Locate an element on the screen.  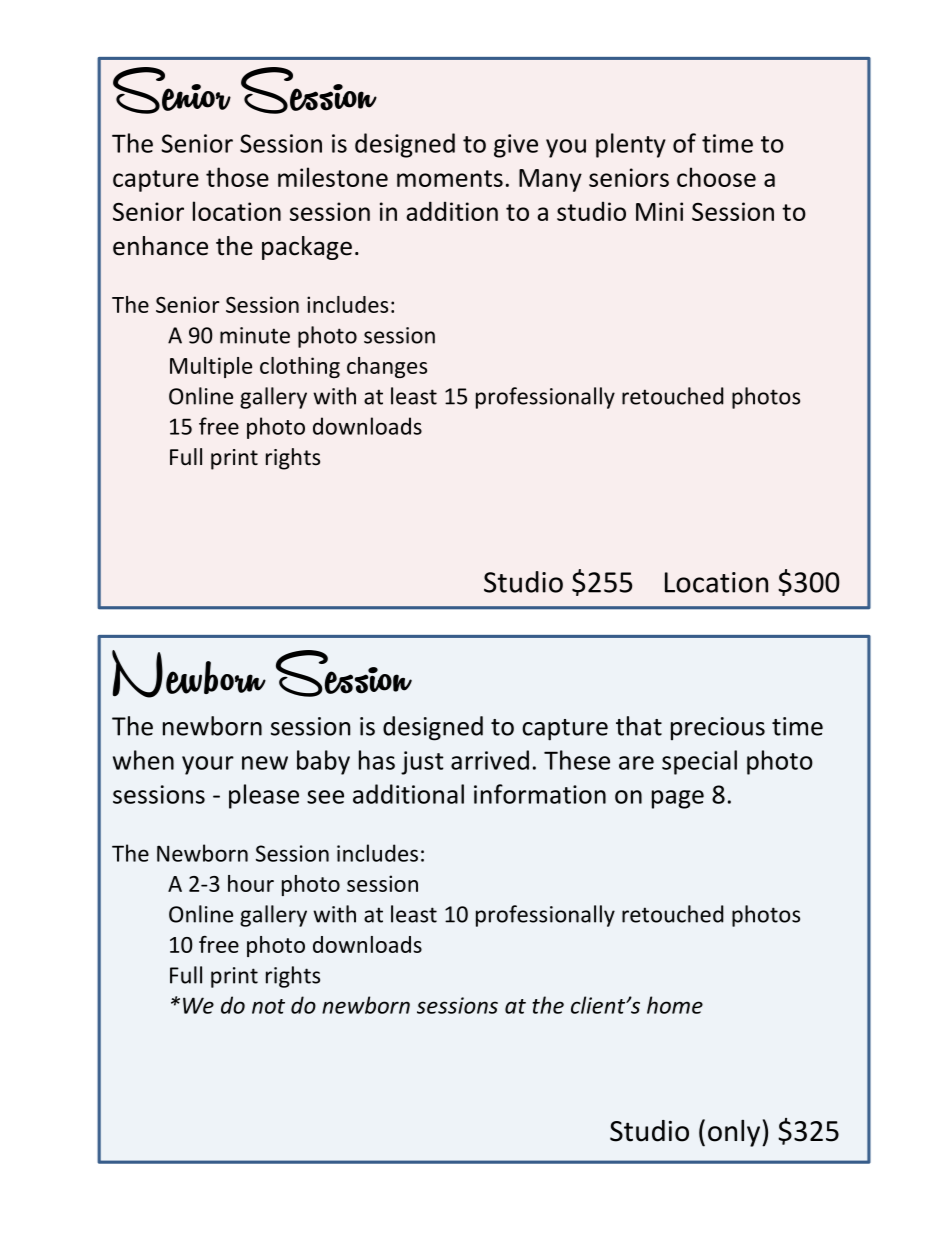
those is located at coordinates (237, 177).
